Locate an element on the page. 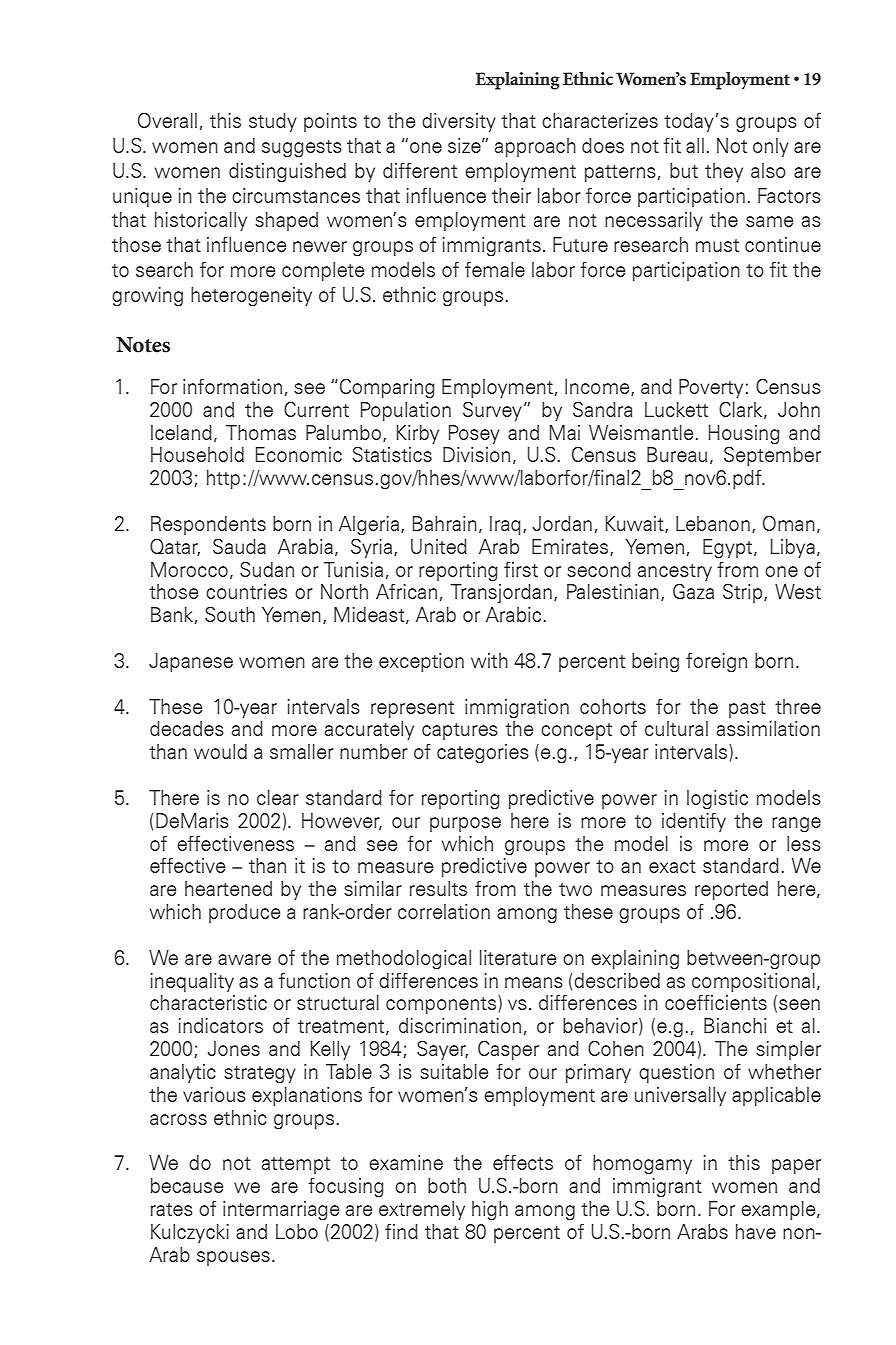 The width and height of the document is (896, 1345). with is located at coordinates (489, 660).
